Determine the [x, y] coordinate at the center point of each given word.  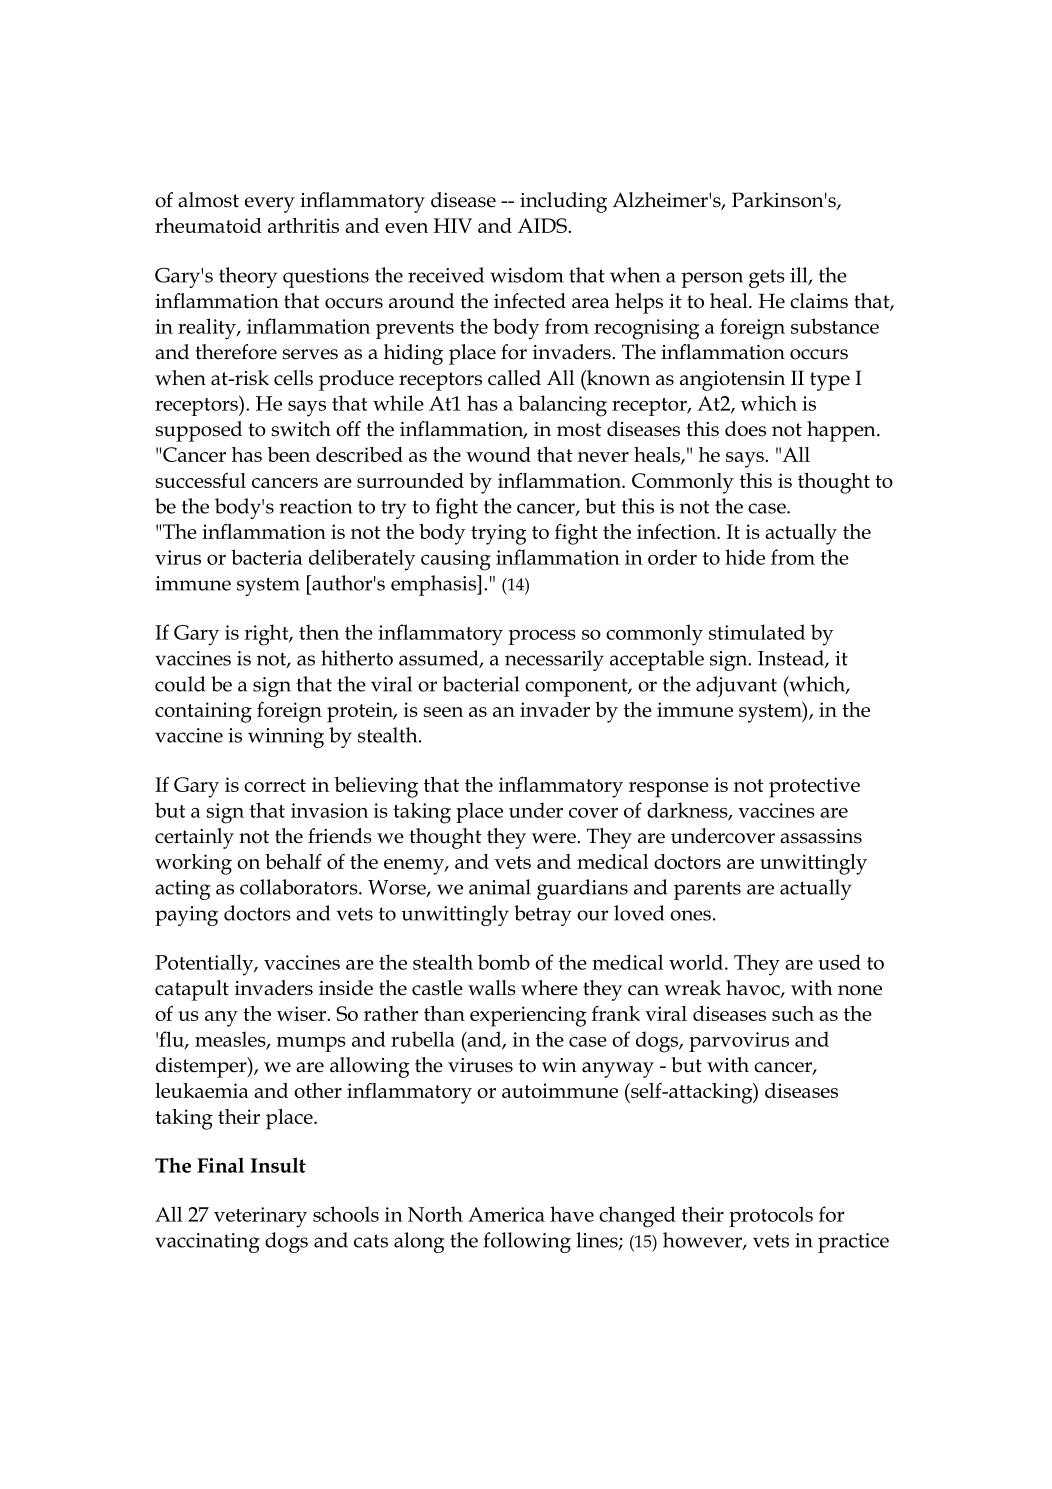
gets [767, 279]
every [270, 205]
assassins [821, 836]
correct [275, 785]
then [319, 632]
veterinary [260, 1217]
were [555, 838]
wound [498, 454]
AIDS [543, 225]
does [745, 429]
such [793, 1013]
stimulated [757, 632]
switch [301, 429]
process [542, 637]
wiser [302, 1013]
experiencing [528, 1016]
